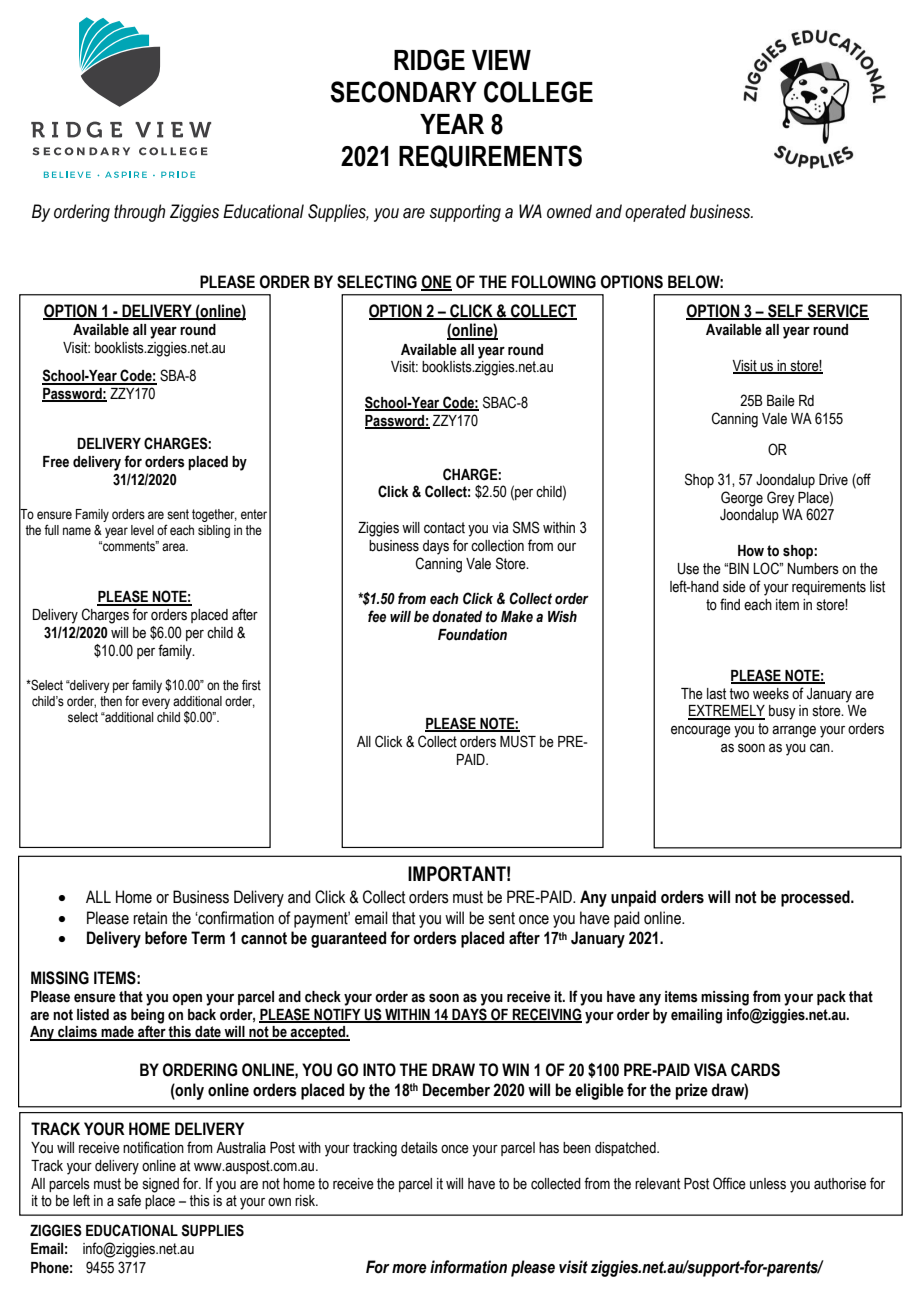 This document has width=924, height=1308. Describe the element at coordinates (655, 213) in the document. I see `operated` at that location.
